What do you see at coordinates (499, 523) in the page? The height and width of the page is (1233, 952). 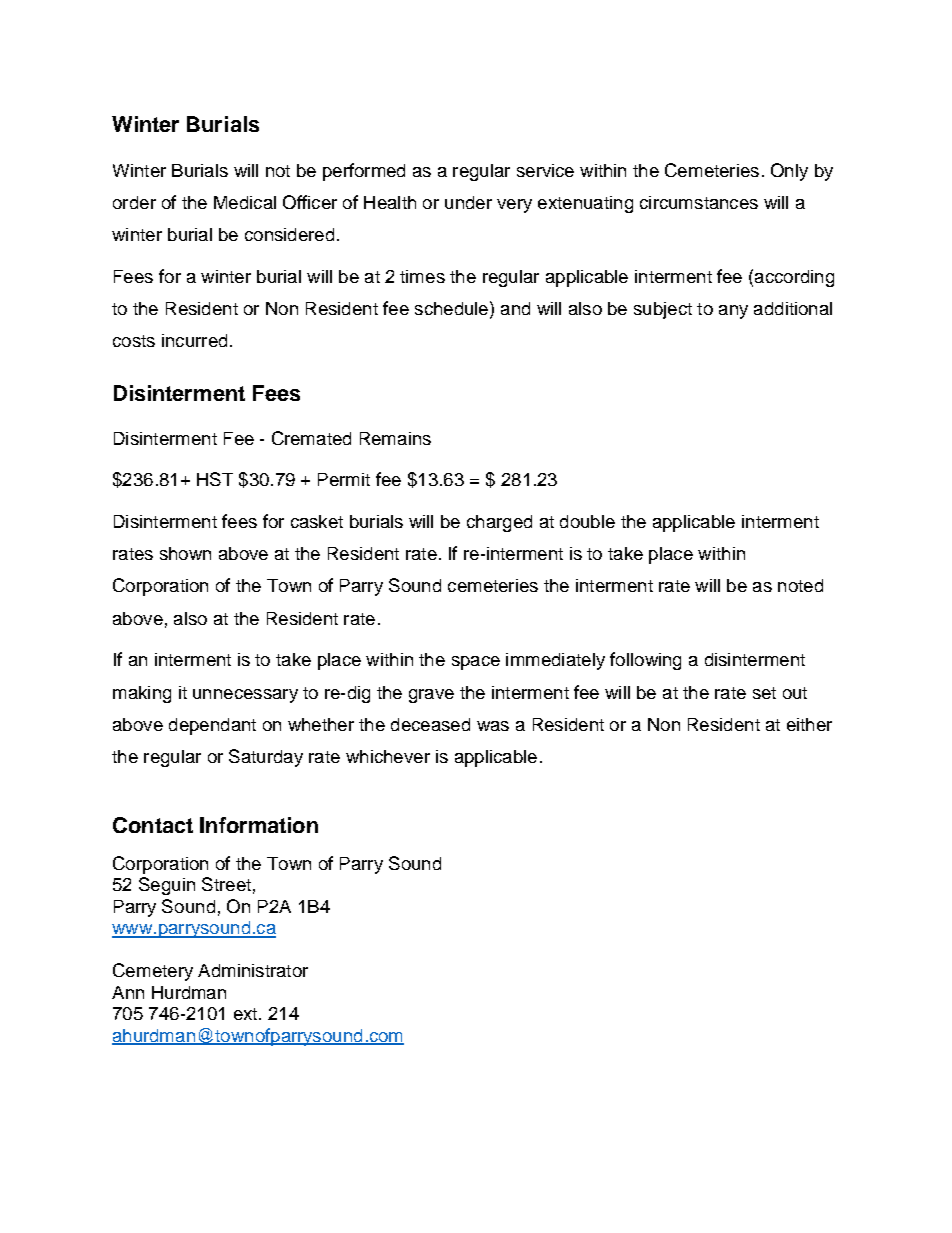 I see `charged` at bounding box center [499, 523].
